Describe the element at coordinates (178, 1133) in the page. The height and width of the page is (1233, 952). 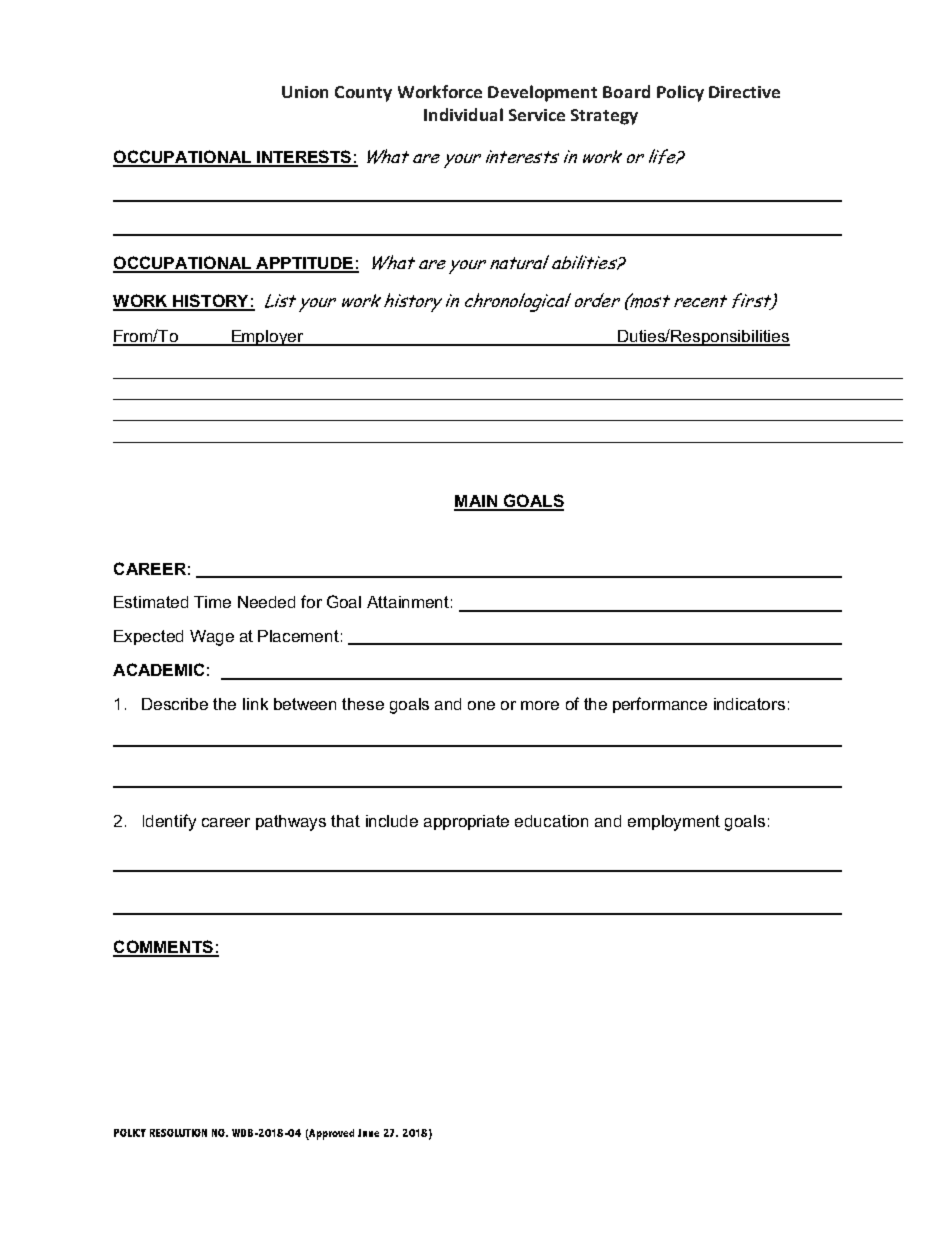
I see `RESOLUTION` at that location.
